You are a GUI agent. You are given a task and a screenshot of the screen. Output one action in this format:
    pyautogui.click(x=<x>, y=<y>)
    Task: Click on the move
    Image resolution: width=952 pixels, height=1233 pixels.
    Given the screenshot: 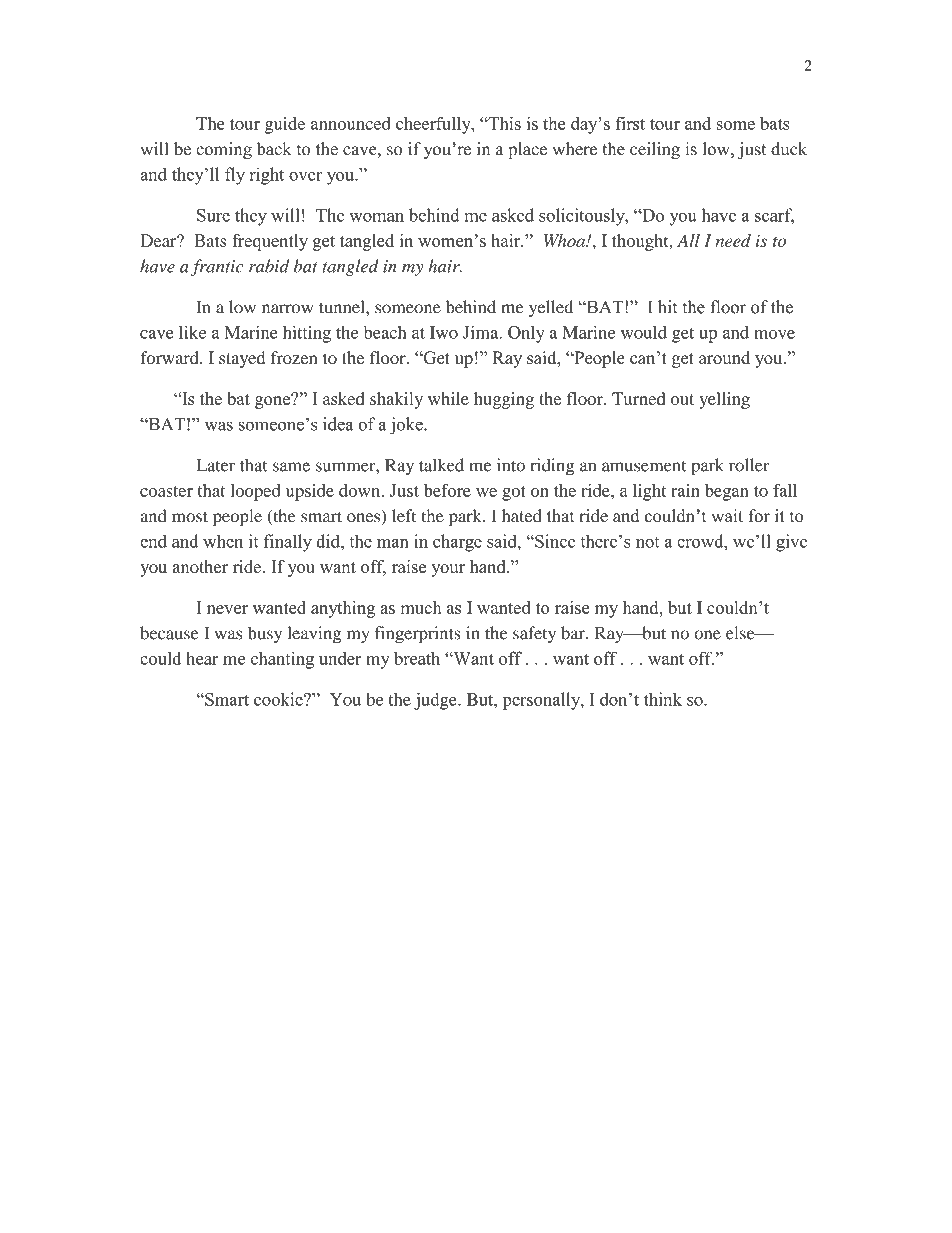 What is the action you would take?
    pyautogui.click(x=774, y=334)
